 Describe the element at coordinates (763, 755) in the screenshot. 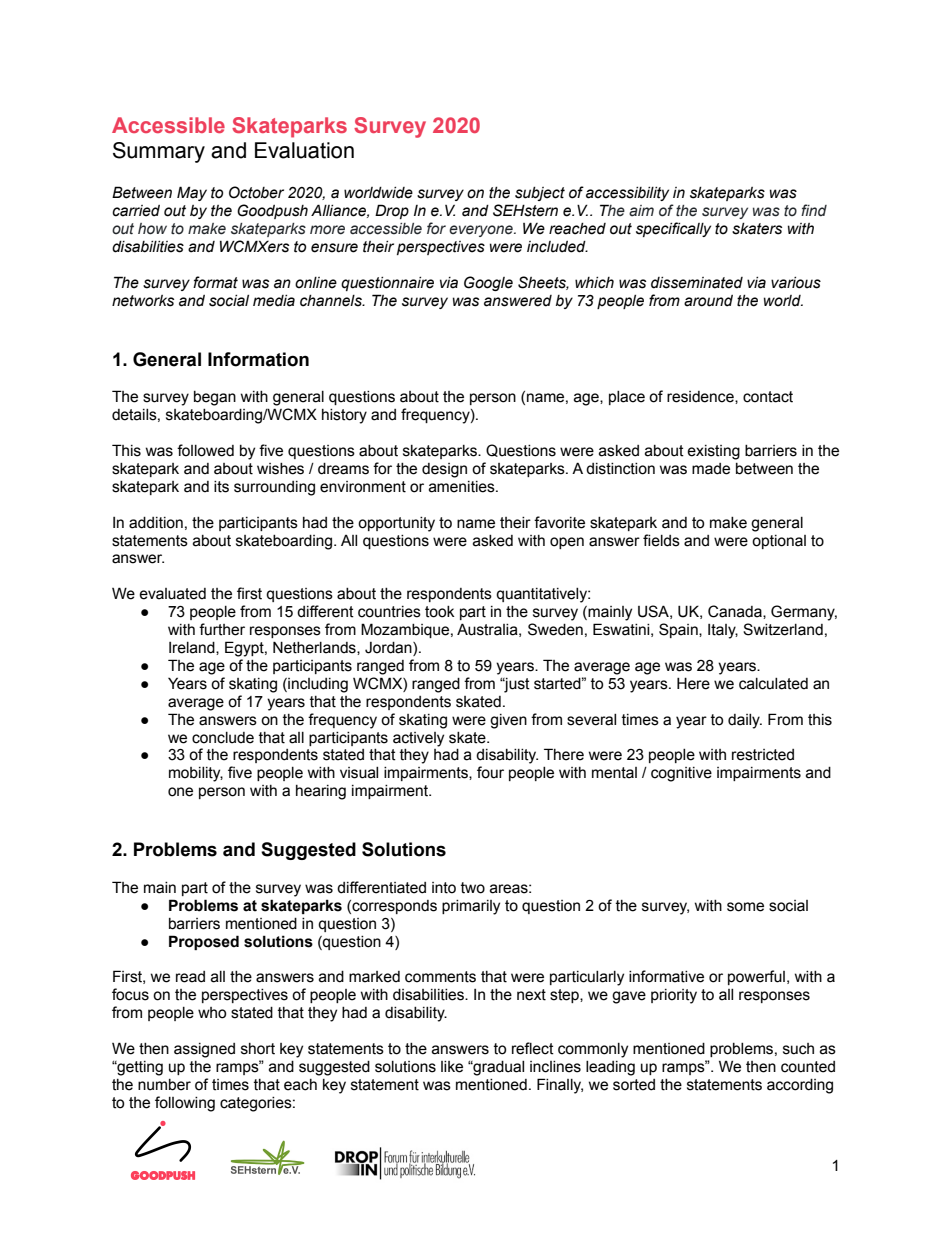

I see `restricted` at that location.
